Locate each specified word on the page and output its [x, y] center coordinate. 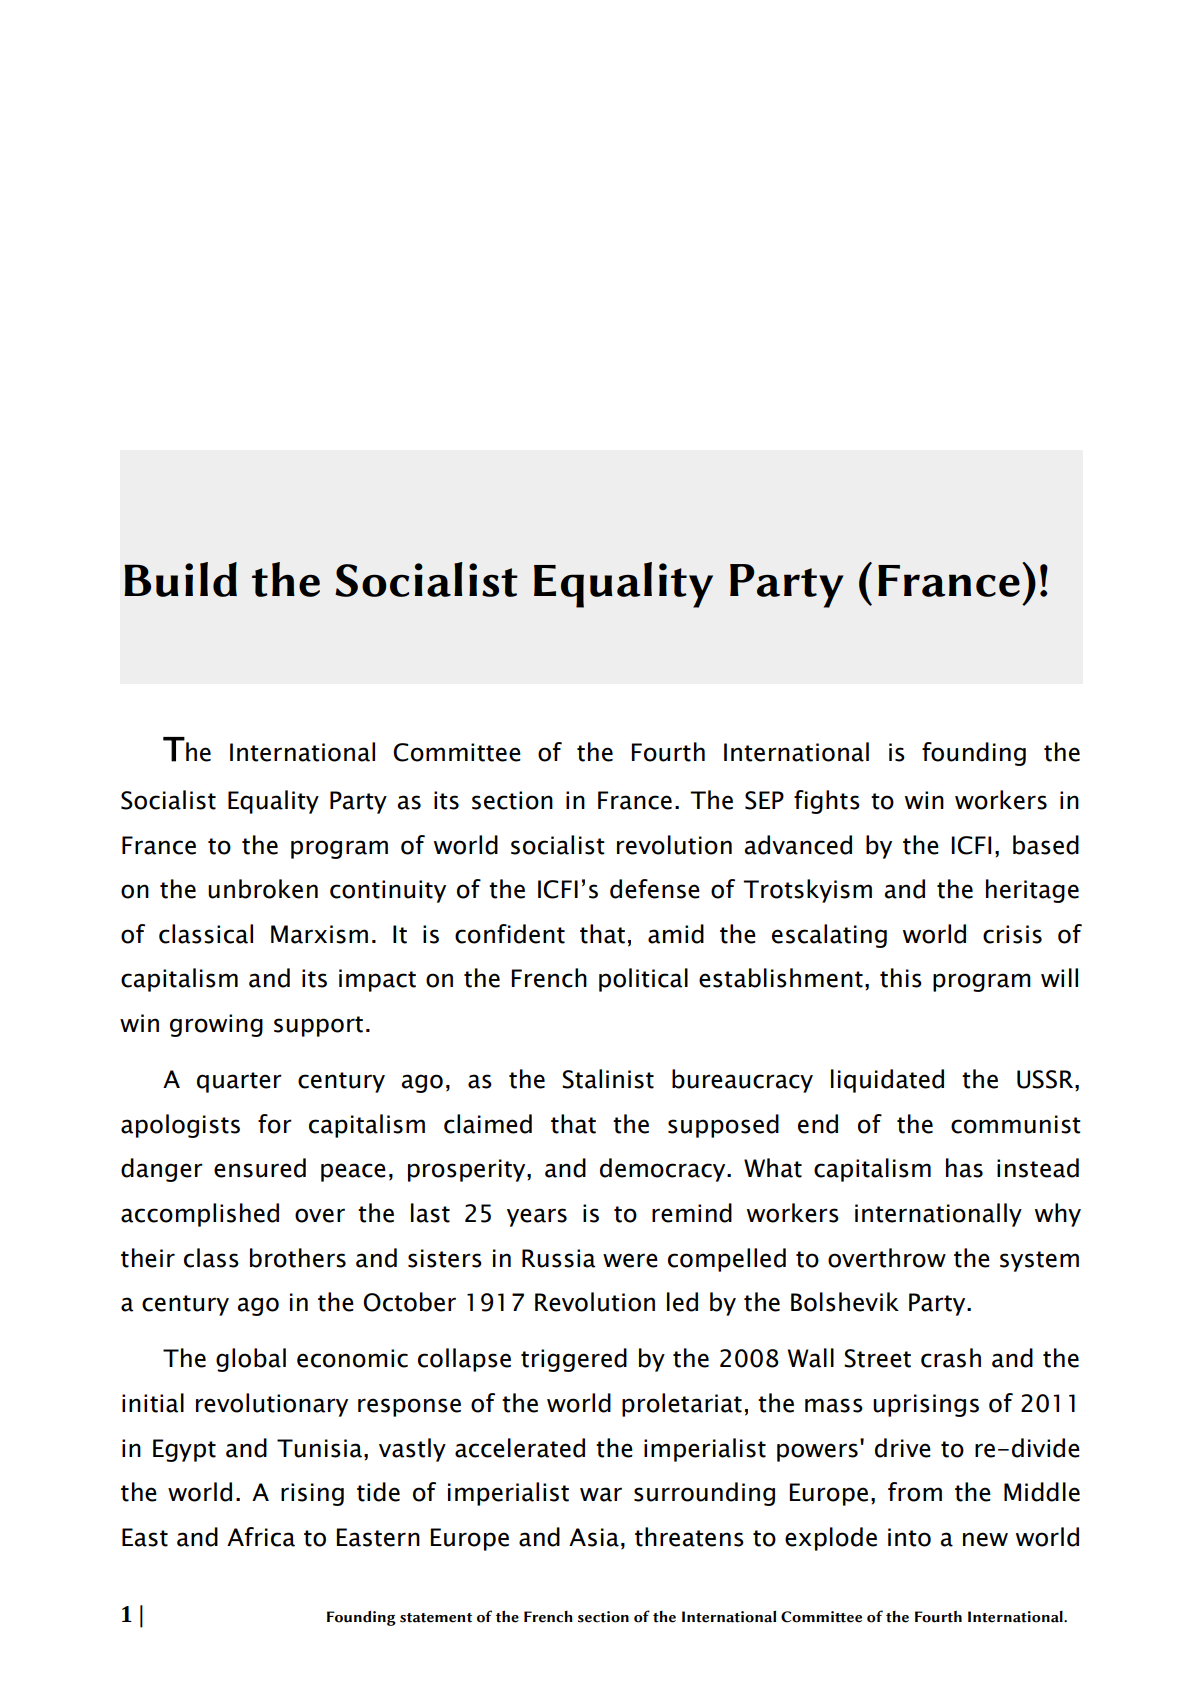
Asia [594, 1537]
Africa [261, 1537]
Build [180, 579]
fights [827, 802]
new [985, 1539]
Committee [457, 752]
